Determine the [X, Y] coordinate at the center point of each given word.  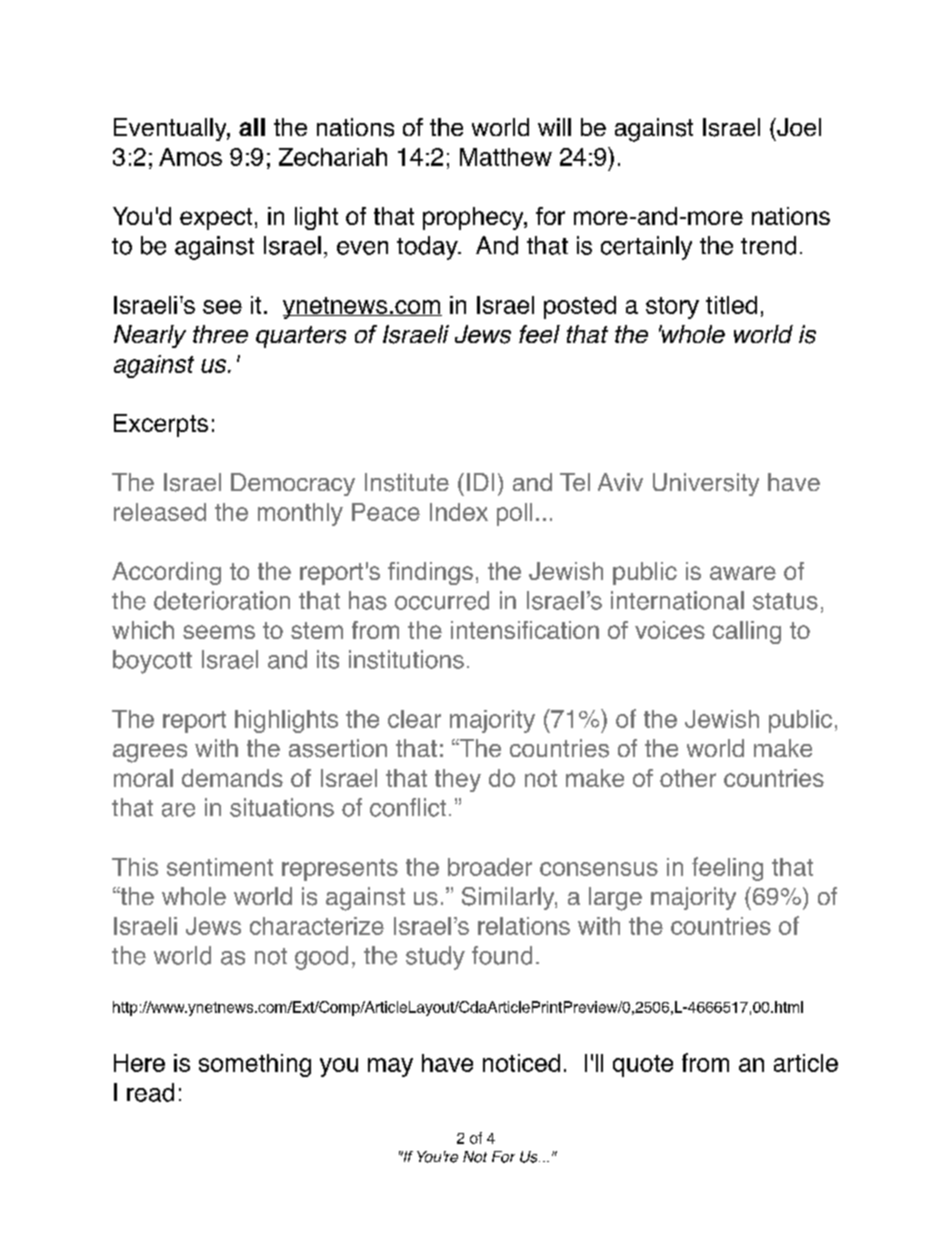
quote [643, 1066]
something [255, 1065]
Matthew [506, 157]
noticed [521, 1063]
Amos [190, 157]
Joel [798, 127]
